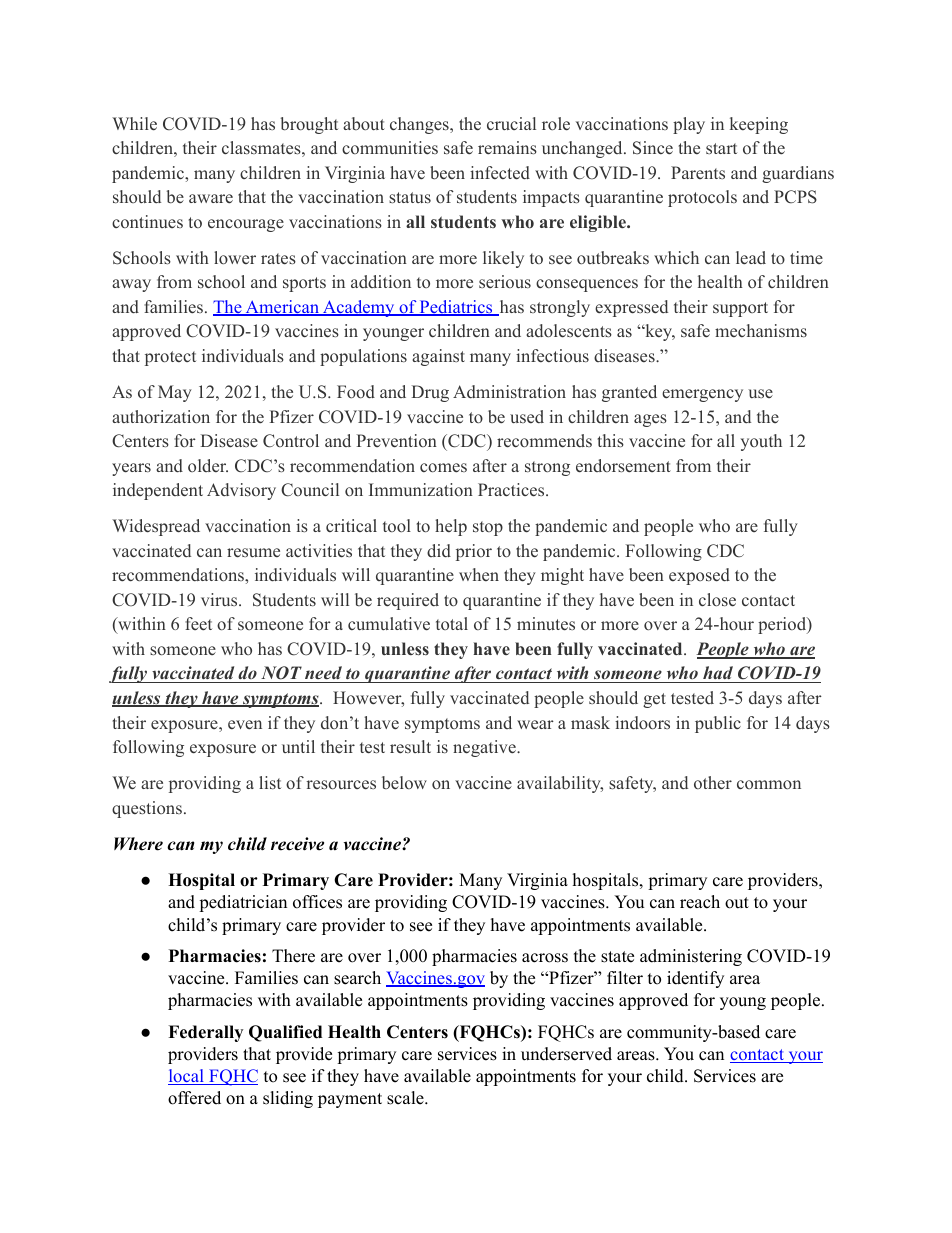  What do you see at coordinates (187, 1077) in the page?
I see `local` at bounding box center [187, 1077].
